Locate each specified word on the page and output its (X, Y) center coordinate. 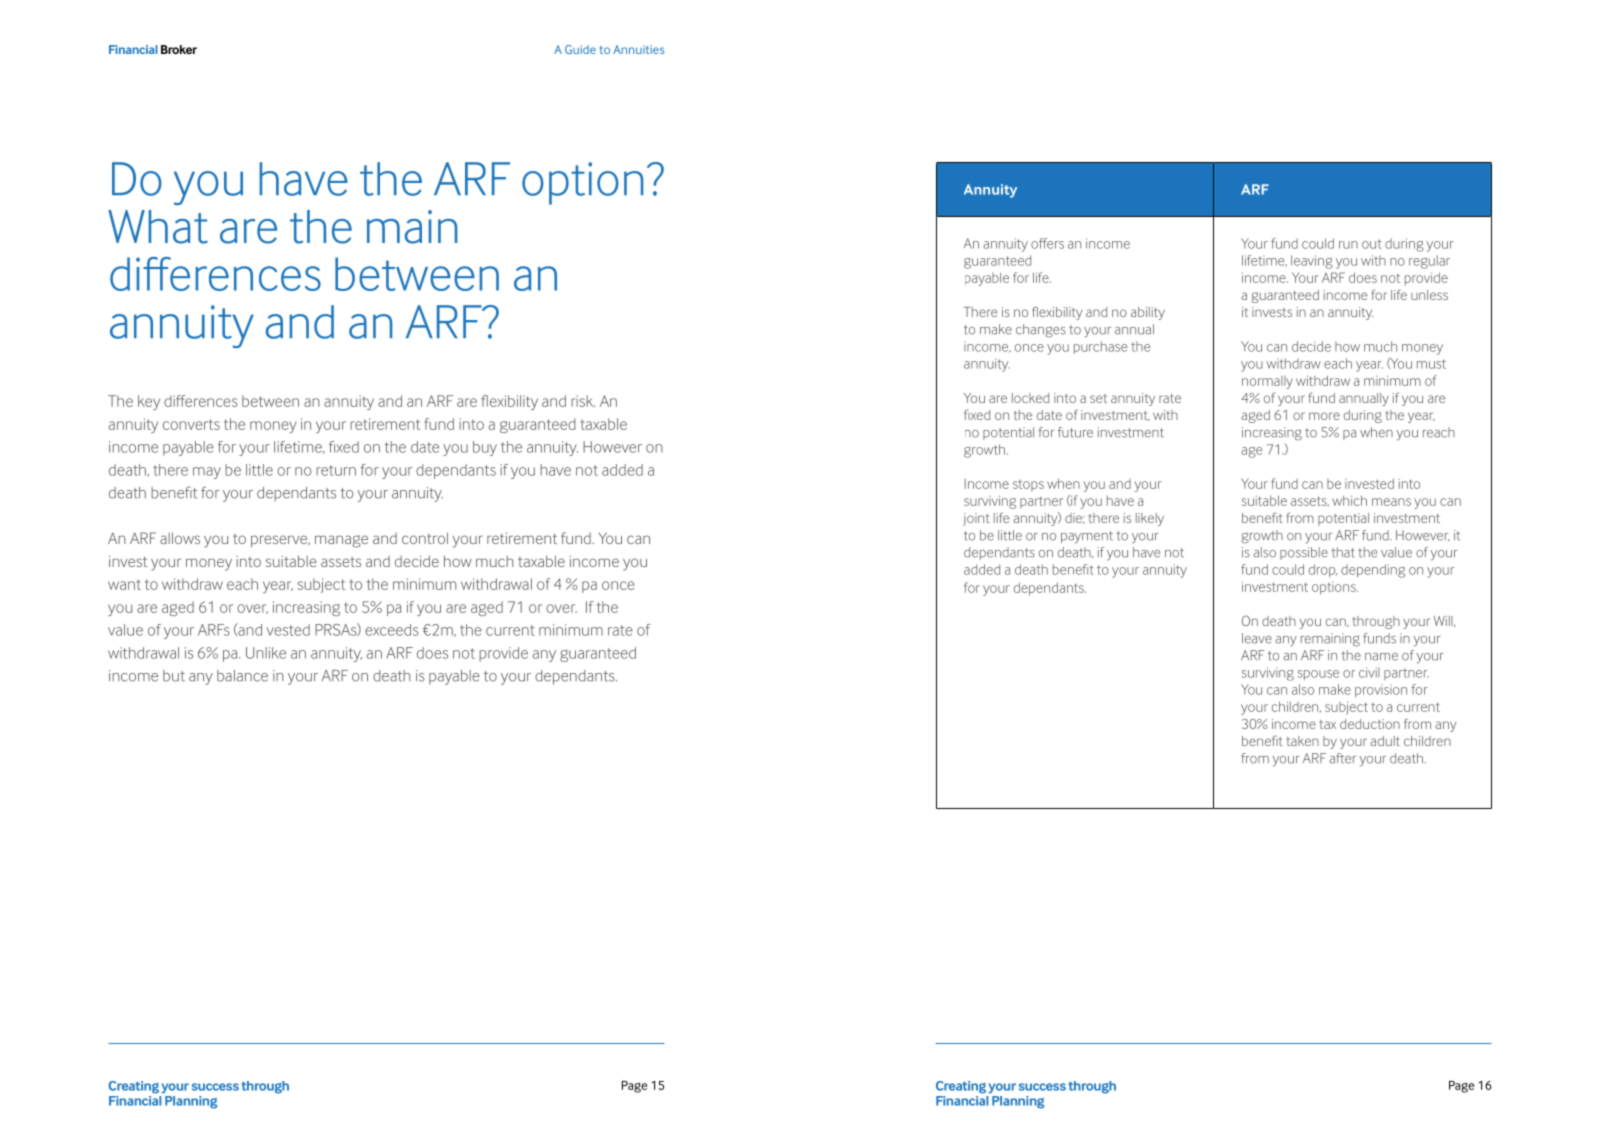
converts (191, 424)
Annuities (638, 49)
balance (242, 676)
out (1372, 244)
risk (583, 401)
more (1324, 416)
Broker (179, 49)
